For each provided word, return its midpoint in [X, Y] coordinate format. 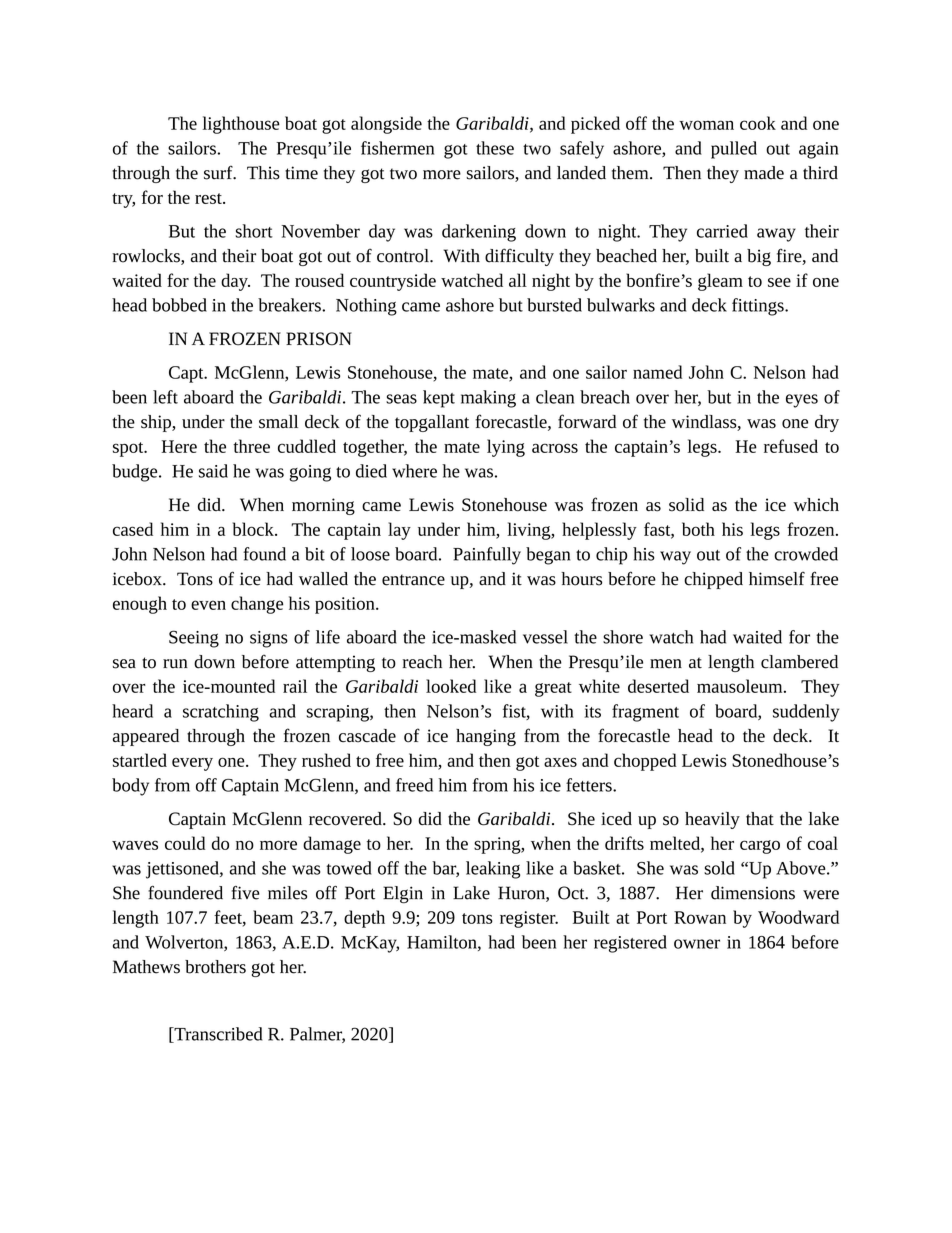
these [495, 148]
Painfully [487, 556]
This [263, 173]
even [208, 605]
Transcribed [217, 1035]
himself [777, 578]
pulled [734, 150]
